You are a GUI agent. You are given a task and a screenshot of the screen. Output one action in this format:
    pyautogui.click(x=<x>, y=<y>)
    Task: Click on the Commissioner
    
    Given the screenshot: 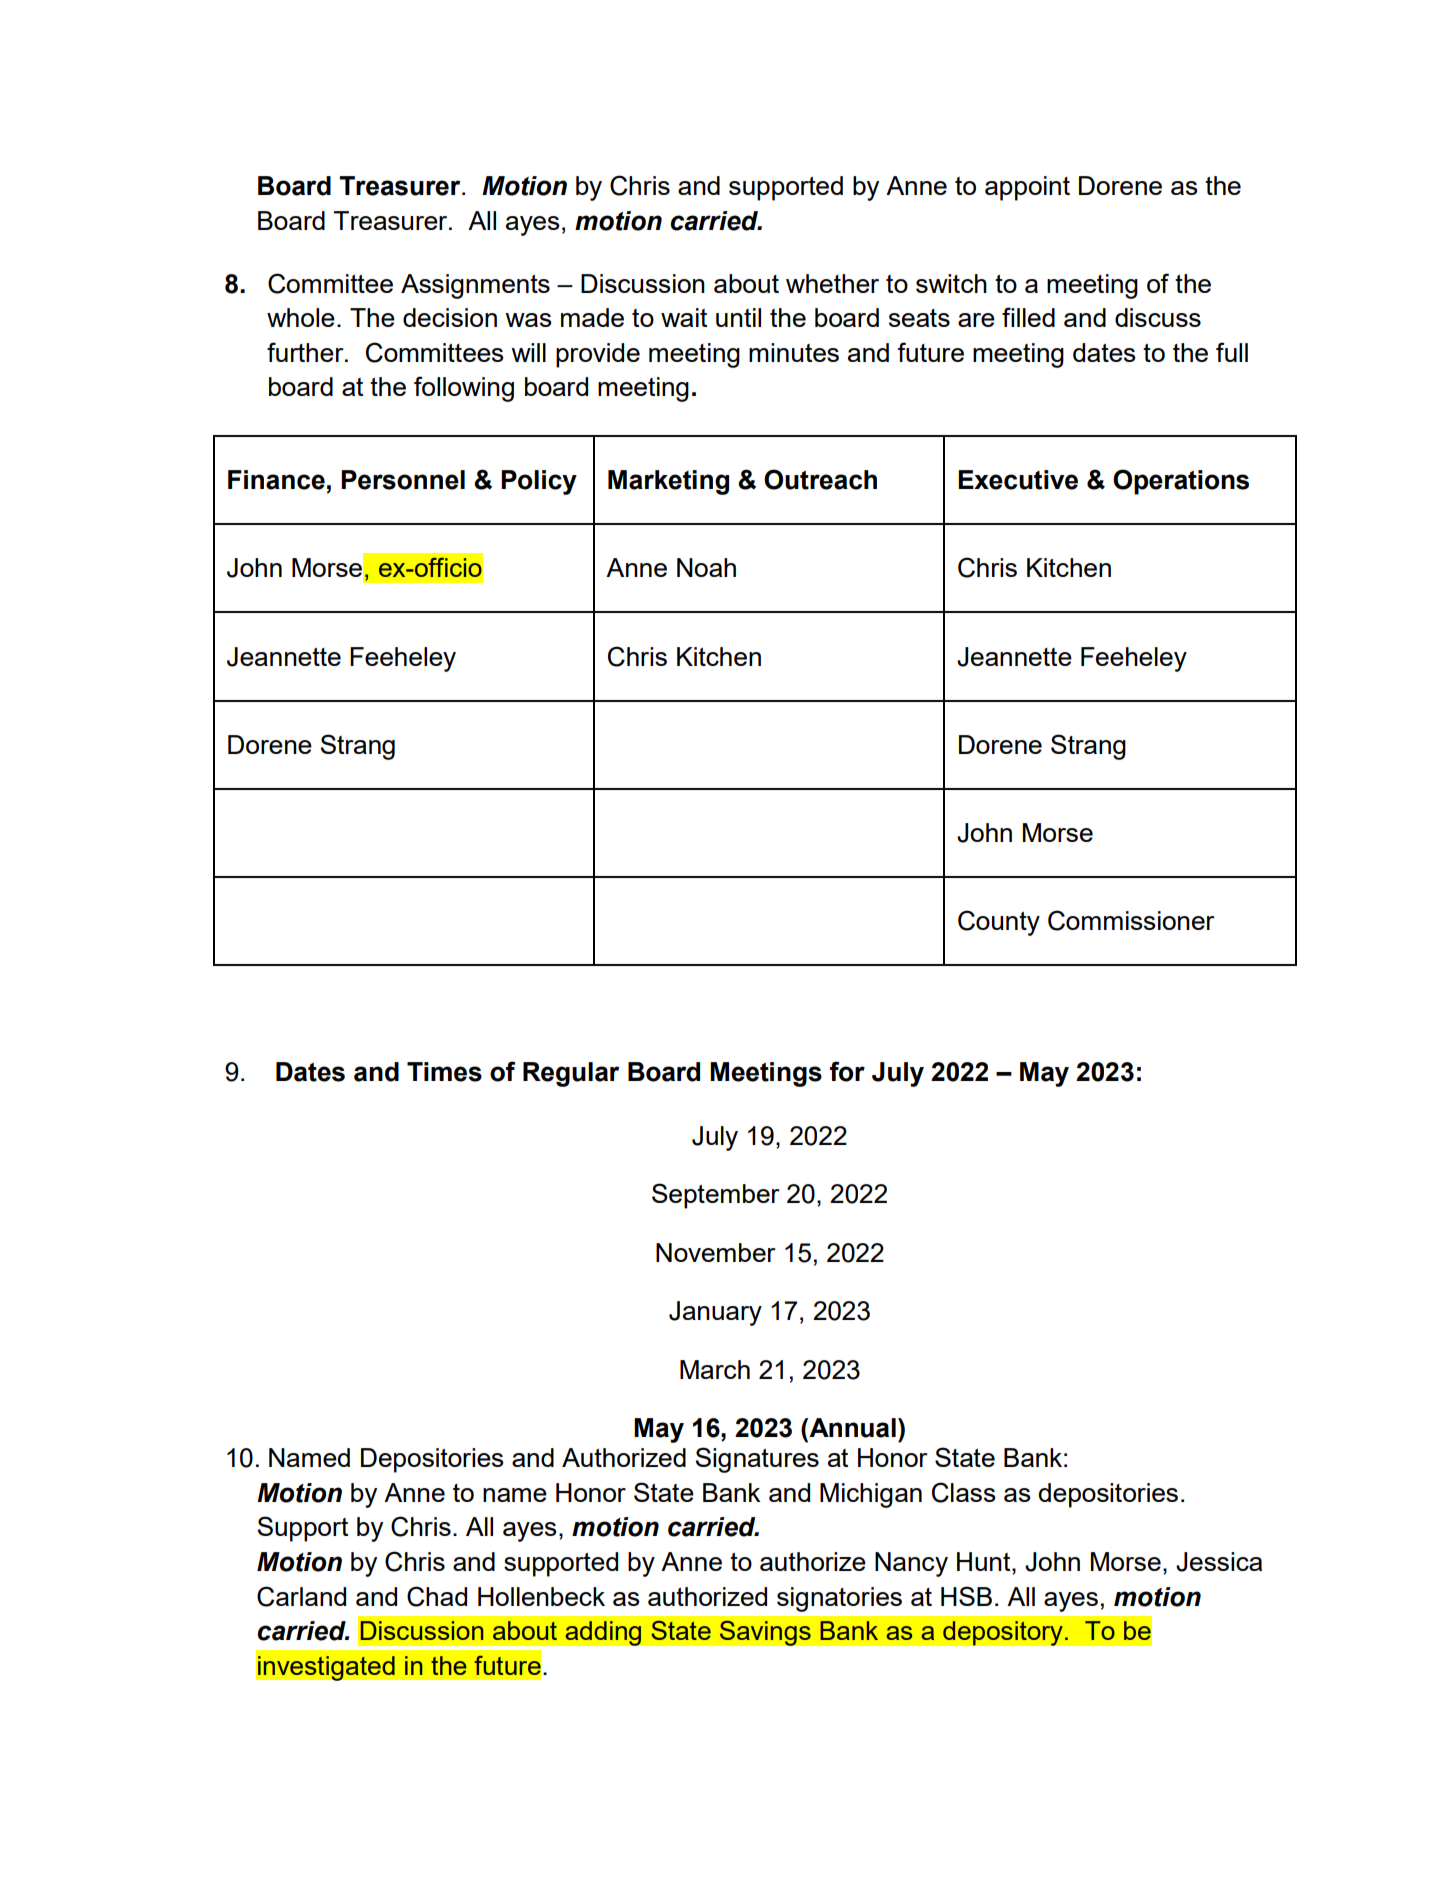 What is the action you would take?
    pyautogui.click(x=1131, y=920)
